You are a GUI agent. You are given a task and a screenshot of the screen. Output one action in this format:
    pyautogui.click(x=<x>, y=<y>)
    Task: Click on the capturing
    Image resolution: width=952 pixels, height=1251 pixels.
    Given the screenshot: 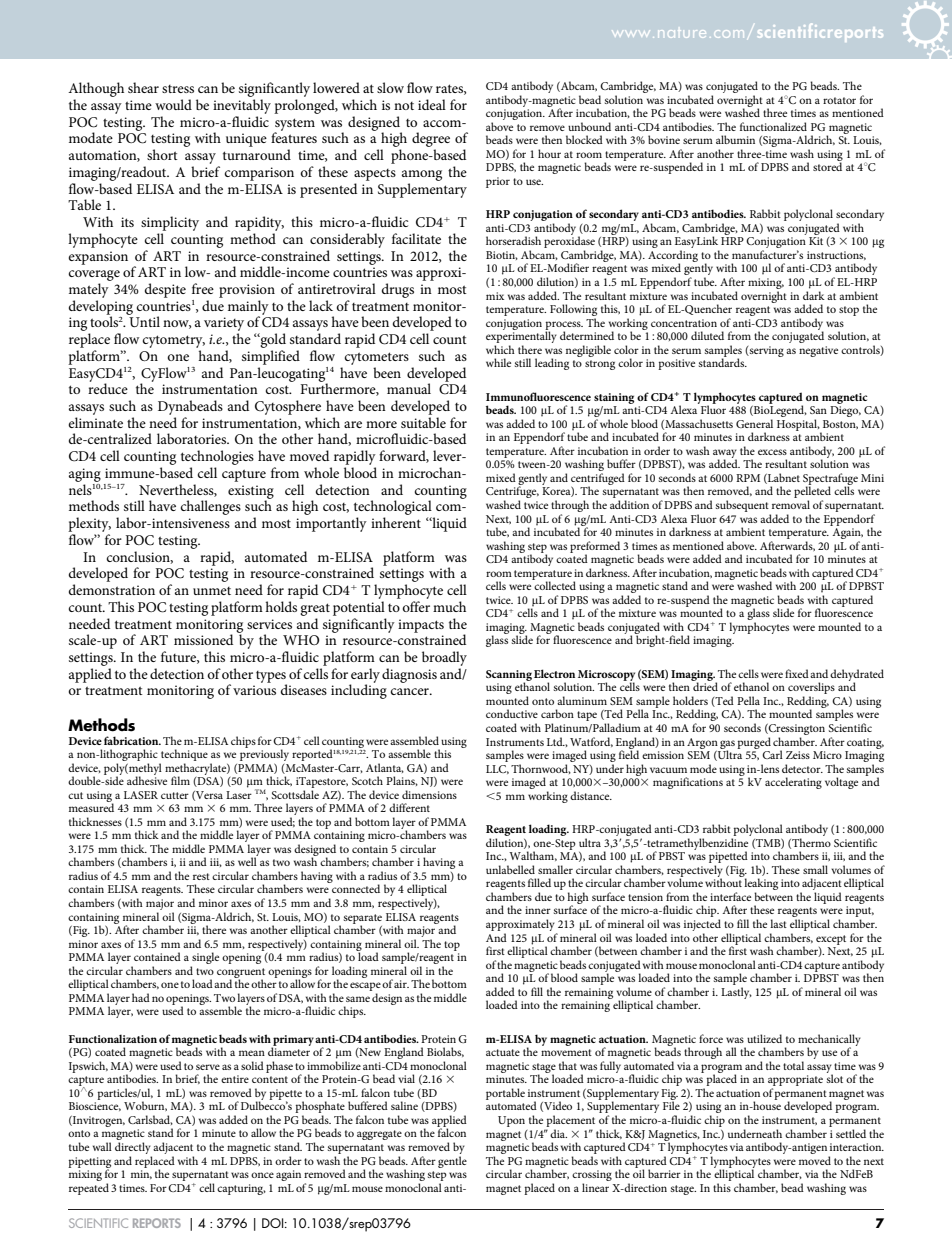 What is the action you would take?
    pyautogui.click(x=241, y=1189)
